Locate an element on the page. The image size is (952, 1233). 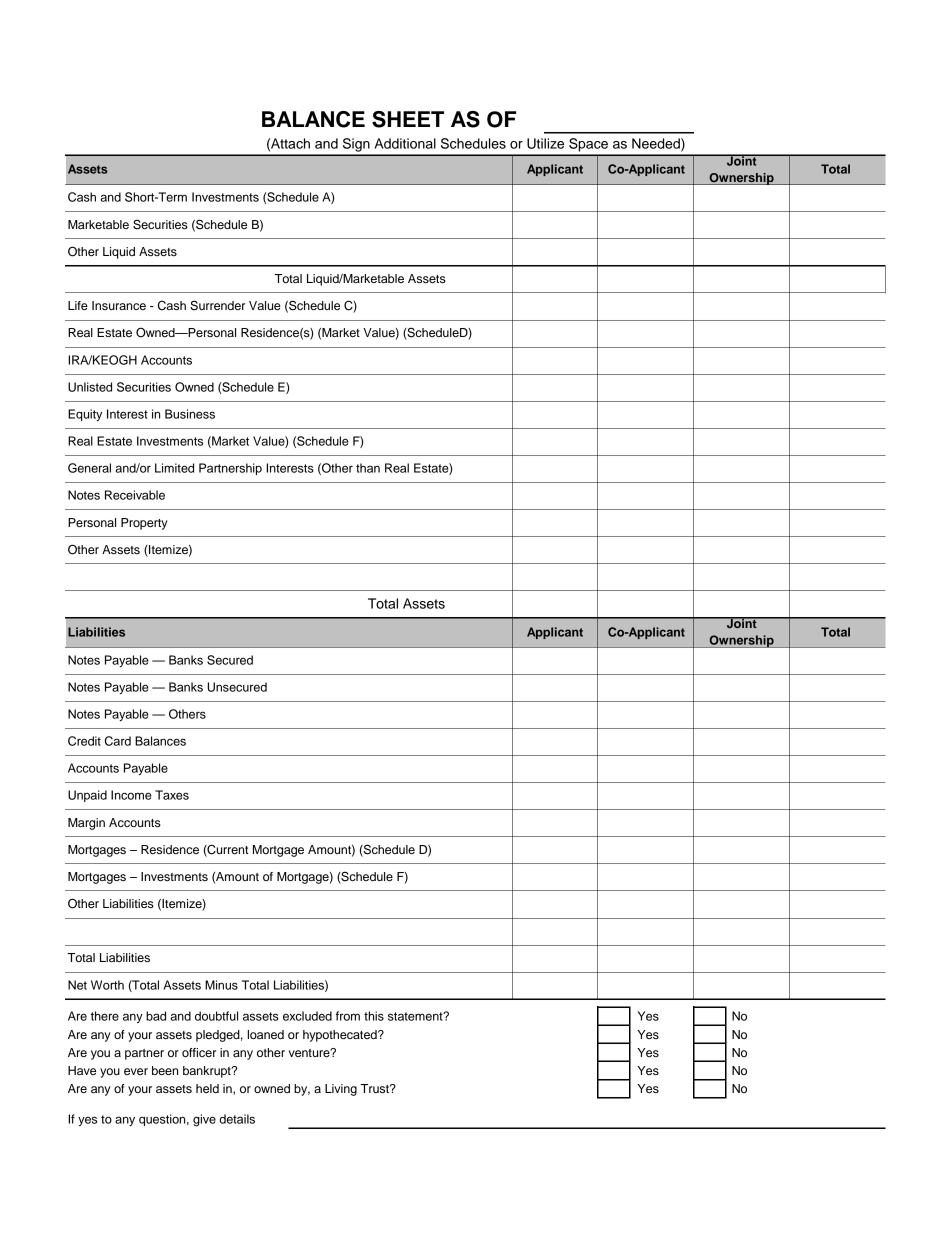
Unlisted is located at coordinates (90, 387).
